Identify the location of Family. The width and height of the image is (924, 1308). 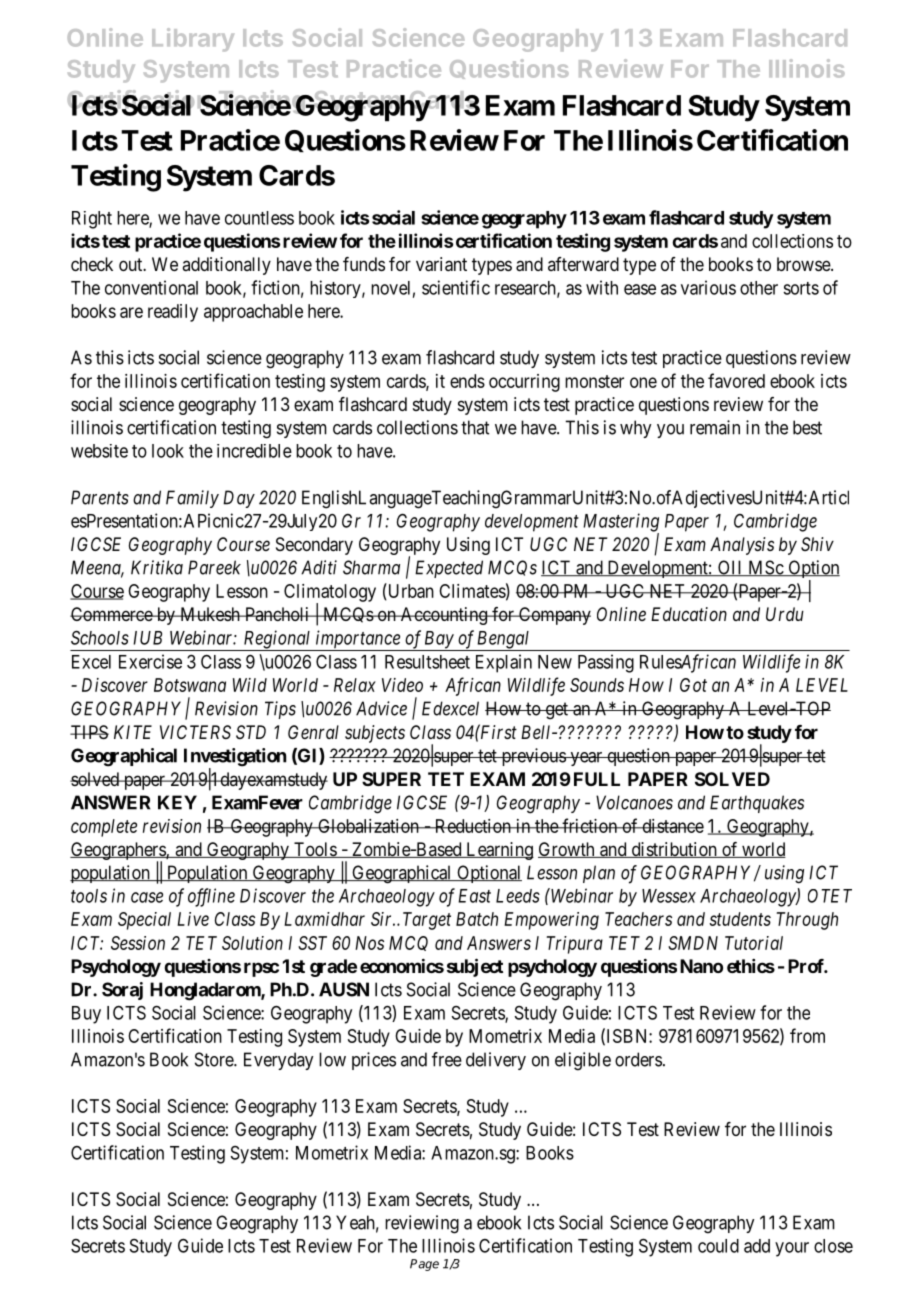
(192, 499).
